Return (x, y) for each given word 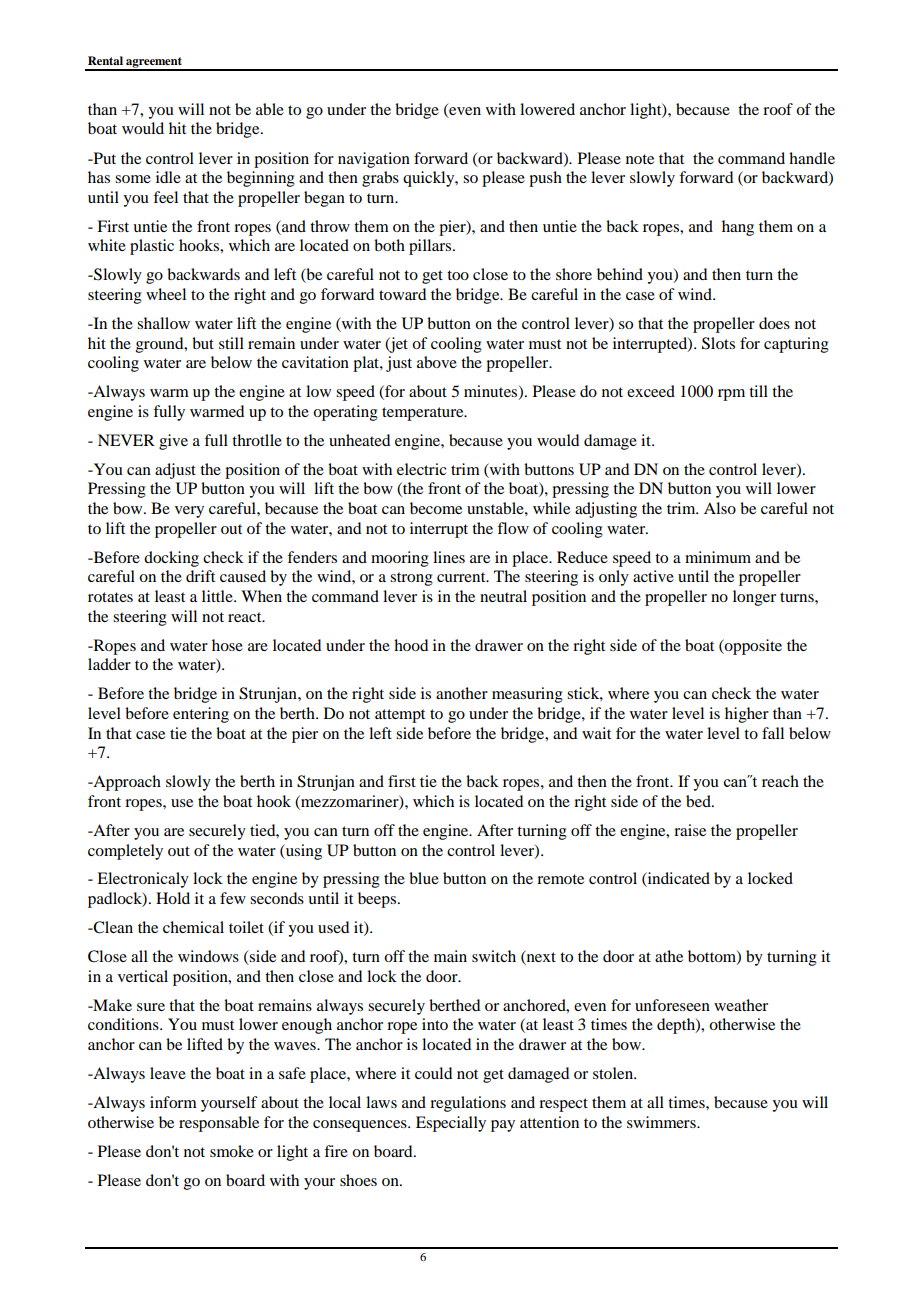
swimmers (662, 1122)
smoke (232, 1151)
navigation (374, 160)
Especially (451, 1124)
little (218, 596)
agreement (154, 63)
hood (411, 645)
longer (754, 598)
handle (812, 158)
